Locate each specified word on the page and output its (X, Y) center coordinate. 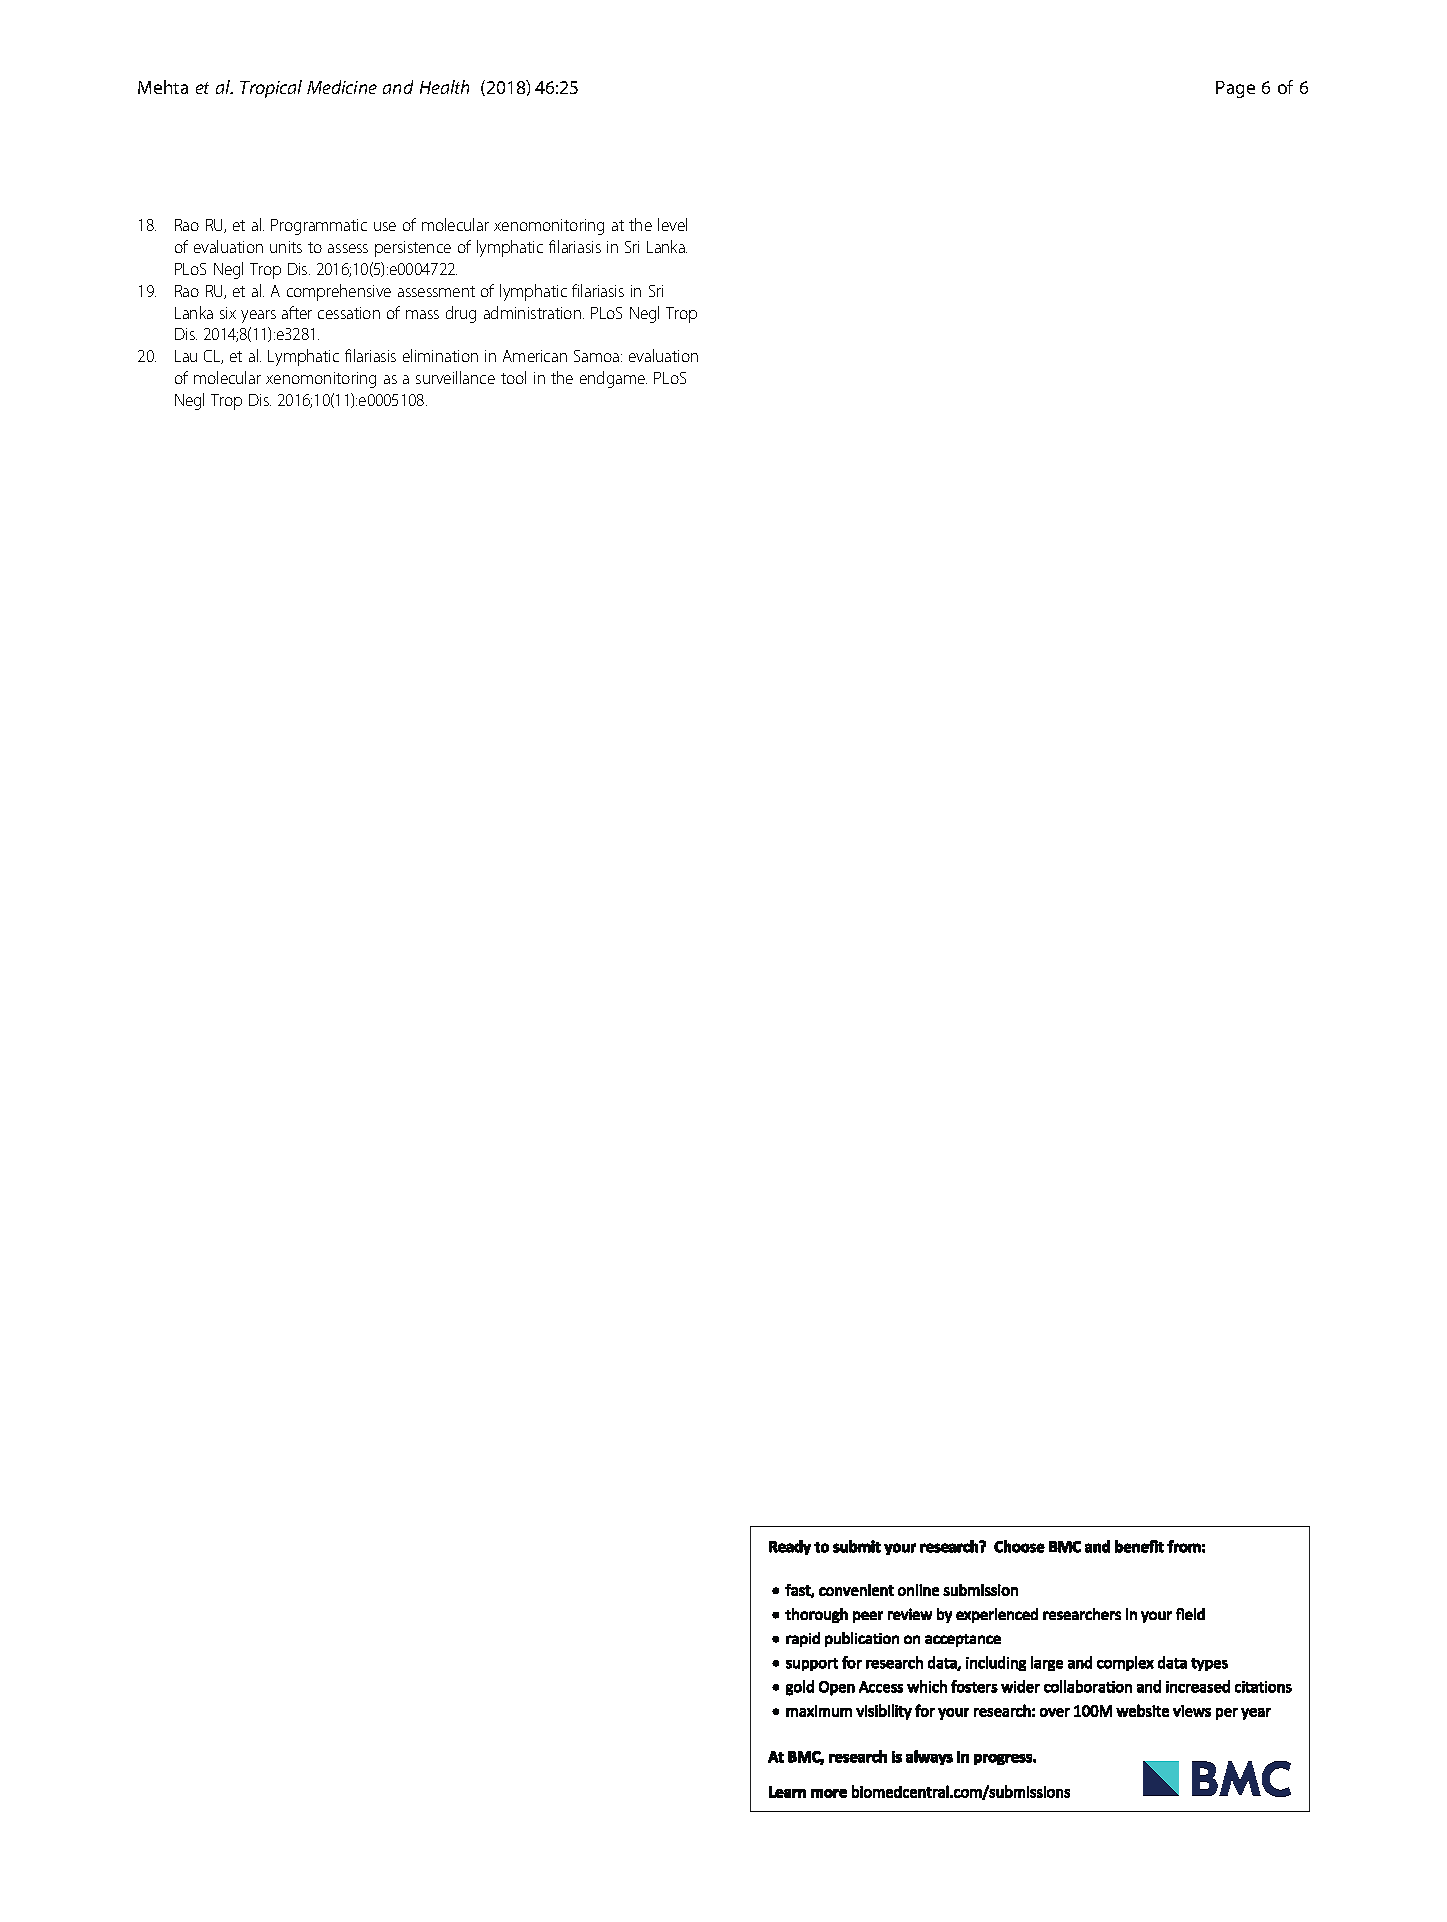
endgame (613, 379)
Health (444, 87)
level (672, 224)
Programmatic (319, 227)
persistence (413, 249)
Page (1235, 89)
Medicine (342, 87)
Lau (186, 356)
